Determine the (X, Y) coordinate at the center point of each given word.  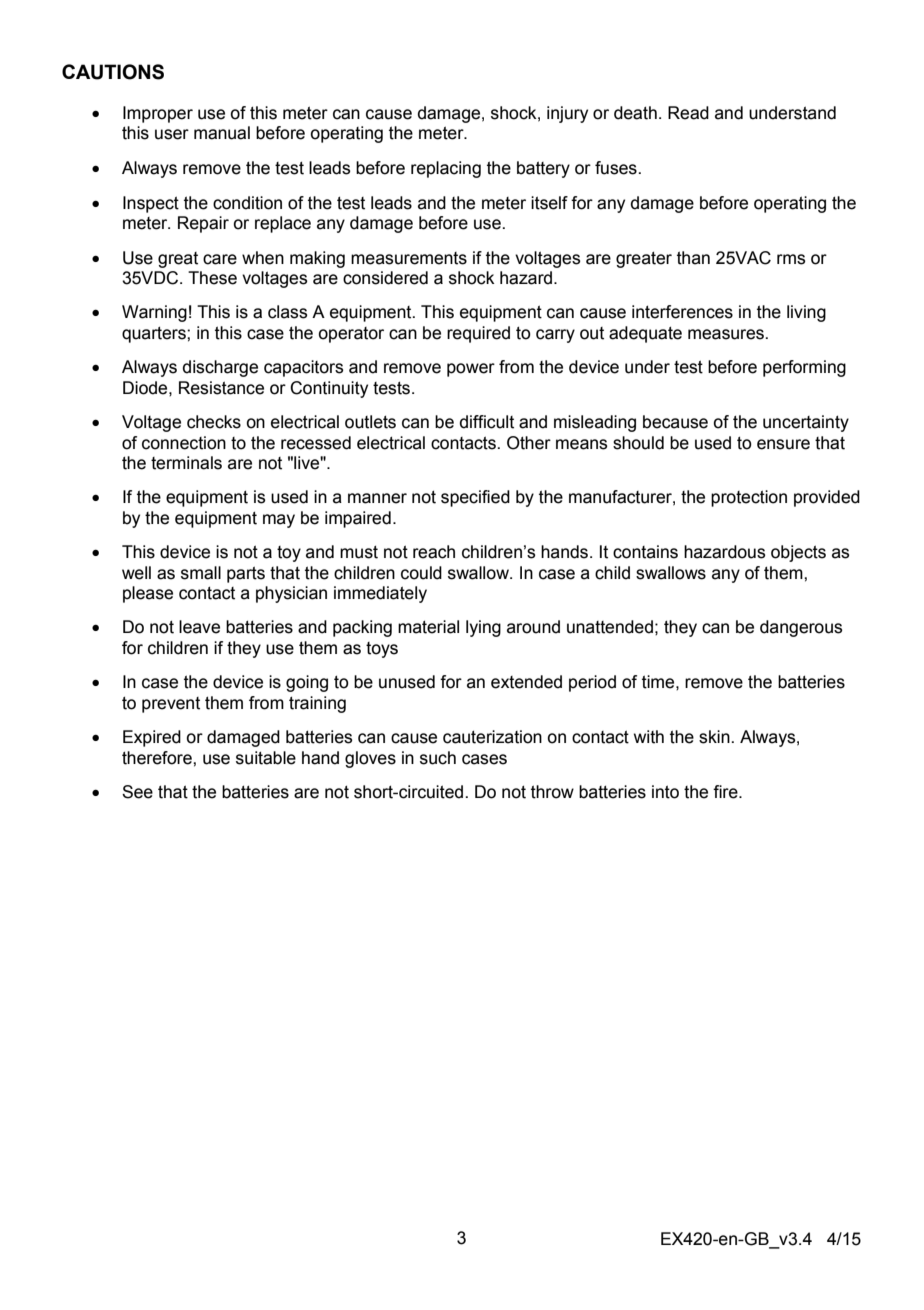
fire (726, 792)
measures (727, 334)
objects (798, 553)
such (438, 758)
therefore (158, 758)
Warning (154, 313)
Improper (158, 114)
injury (567, 114)
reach (434, 552)
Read (688, 113)
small (201, 573)
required (478, 334)
